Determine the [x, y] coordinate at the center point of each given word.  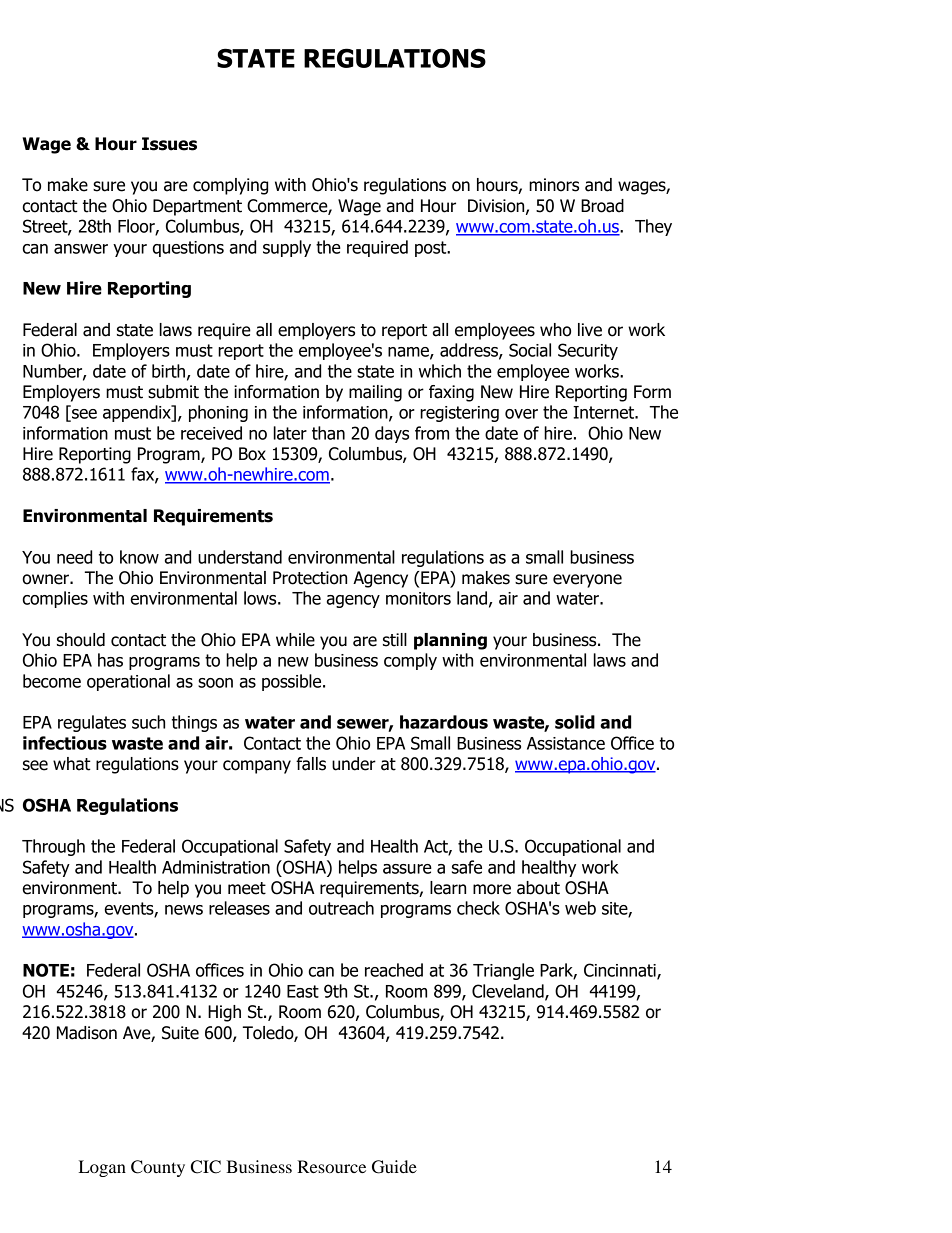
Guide [394, 1167]
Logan [102, 1168]
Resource [331, 1166]
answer [81, 249]
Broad [602, 206]
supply [287, 248]
